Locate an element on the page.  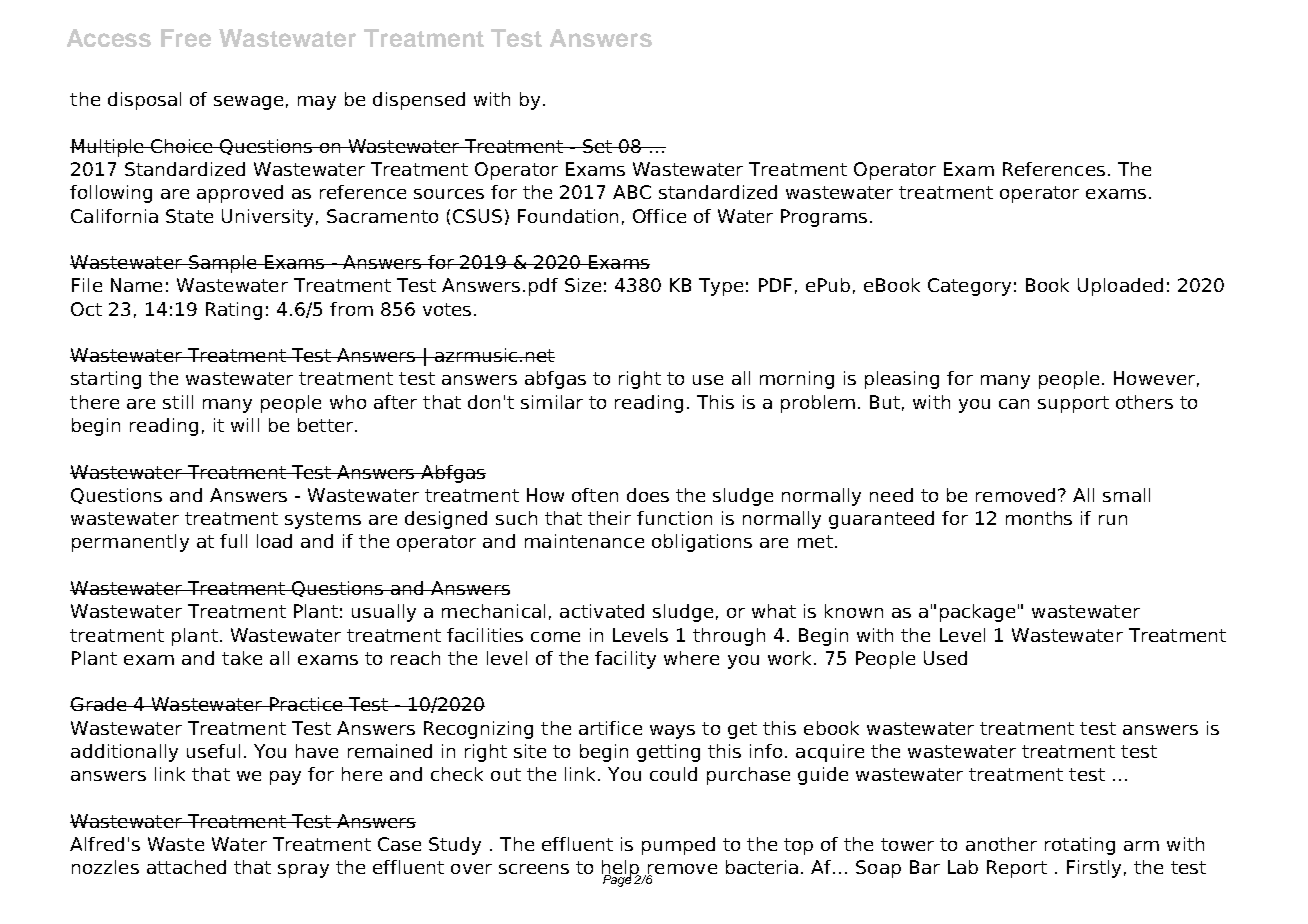
maintenance is located at coordinates (584, 541).
